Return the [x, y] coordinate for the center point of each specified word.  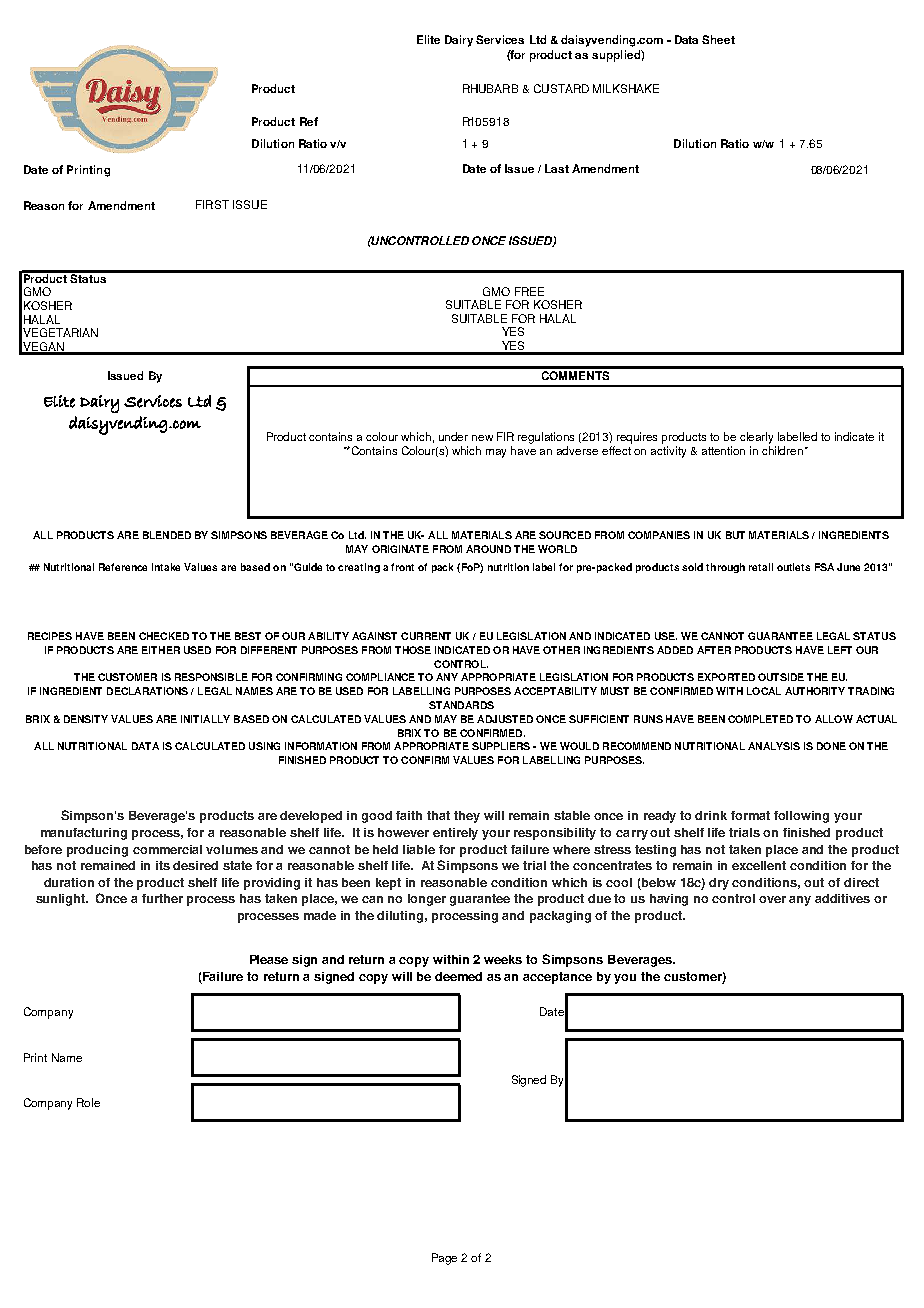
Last [557, 168]
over [772, 899]
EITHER [161, 650]
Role [88, 1102]
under [453, 436]
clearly [756, 438]
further [162, 898]
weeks [503, 959]
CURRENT [426, 636]
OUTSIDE [781, 677]
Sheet [718, 39]
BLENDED [167, 535]
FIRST [212, 204]
